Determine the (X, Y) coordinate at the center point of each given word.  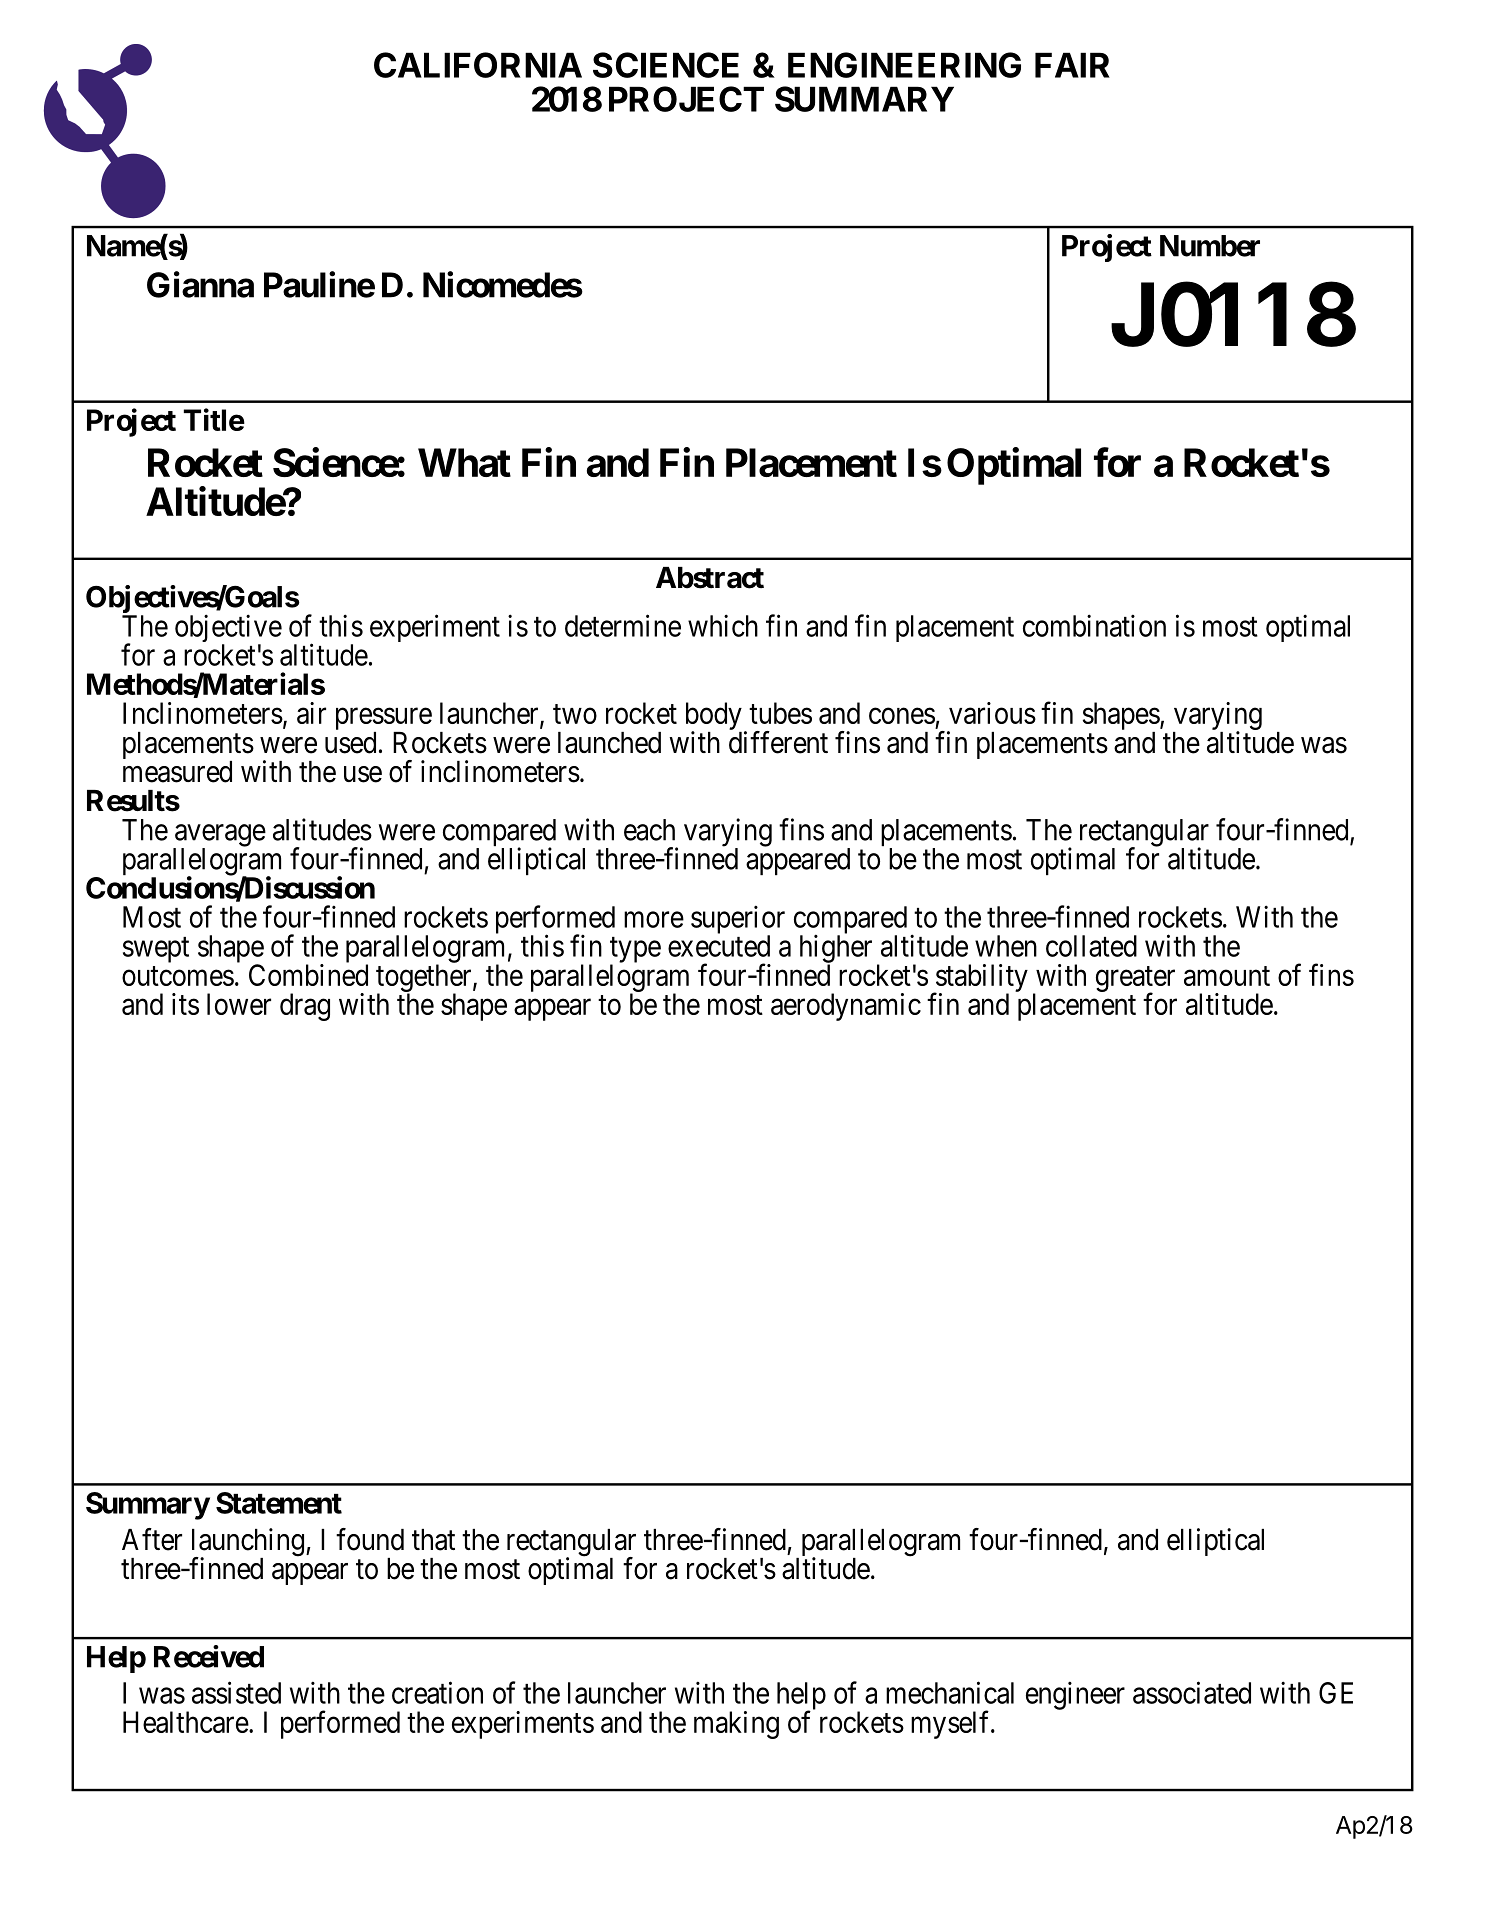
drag (305, 1007)
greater (1135, 980)
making (736, 1725)
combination (1094, 625)
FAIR (1072, 65)
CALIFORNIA (478, 65)
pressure (384, 720)
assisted (236, 1692)
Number (1210, 246)
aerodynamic (846, 1007)
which (723, 625)
